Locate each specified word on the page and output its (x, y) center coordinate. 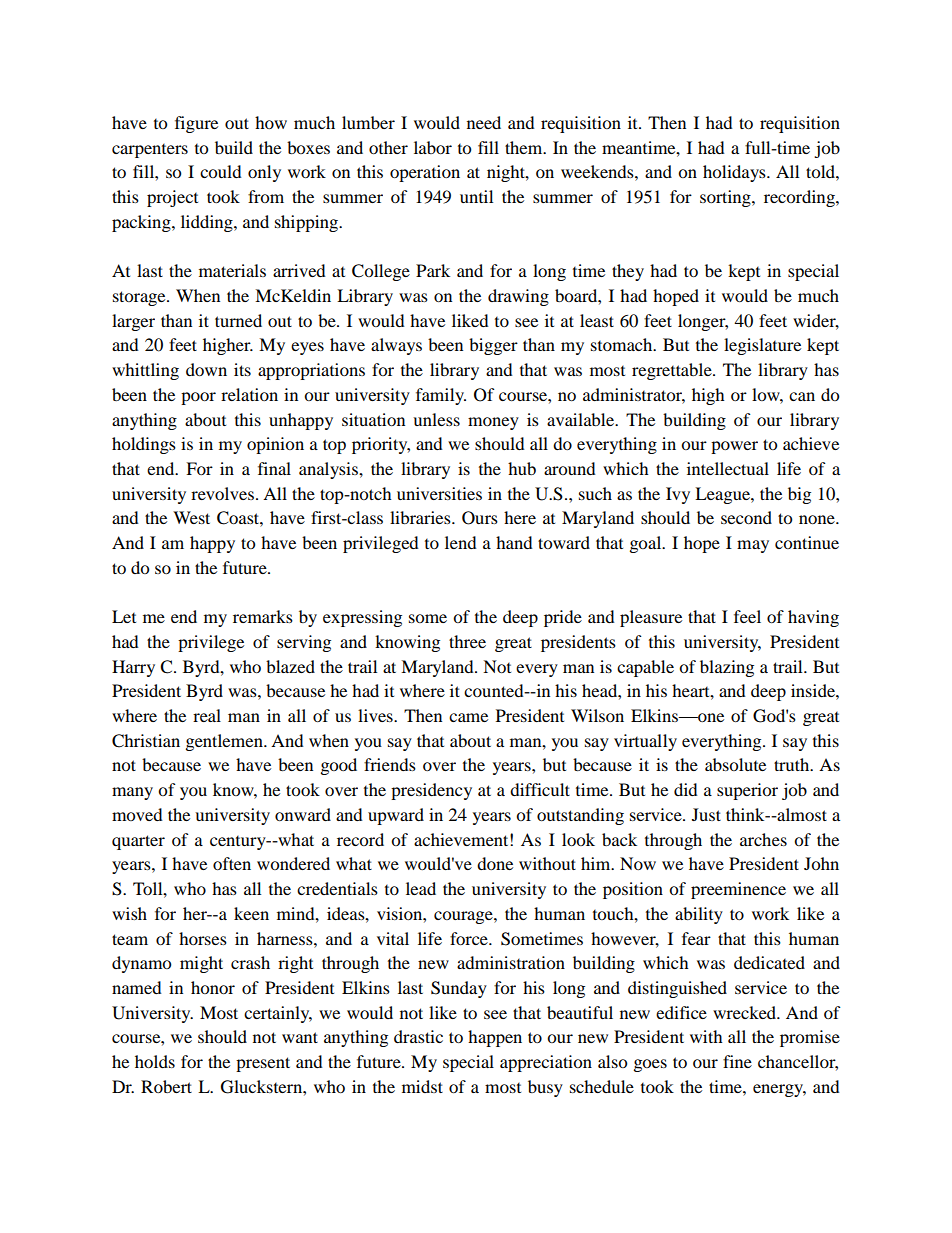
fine (737, 1061)
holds (155, 1061)
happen (495, 1038)
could (221, 171)
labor (433, 147)
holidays (735, 173)
